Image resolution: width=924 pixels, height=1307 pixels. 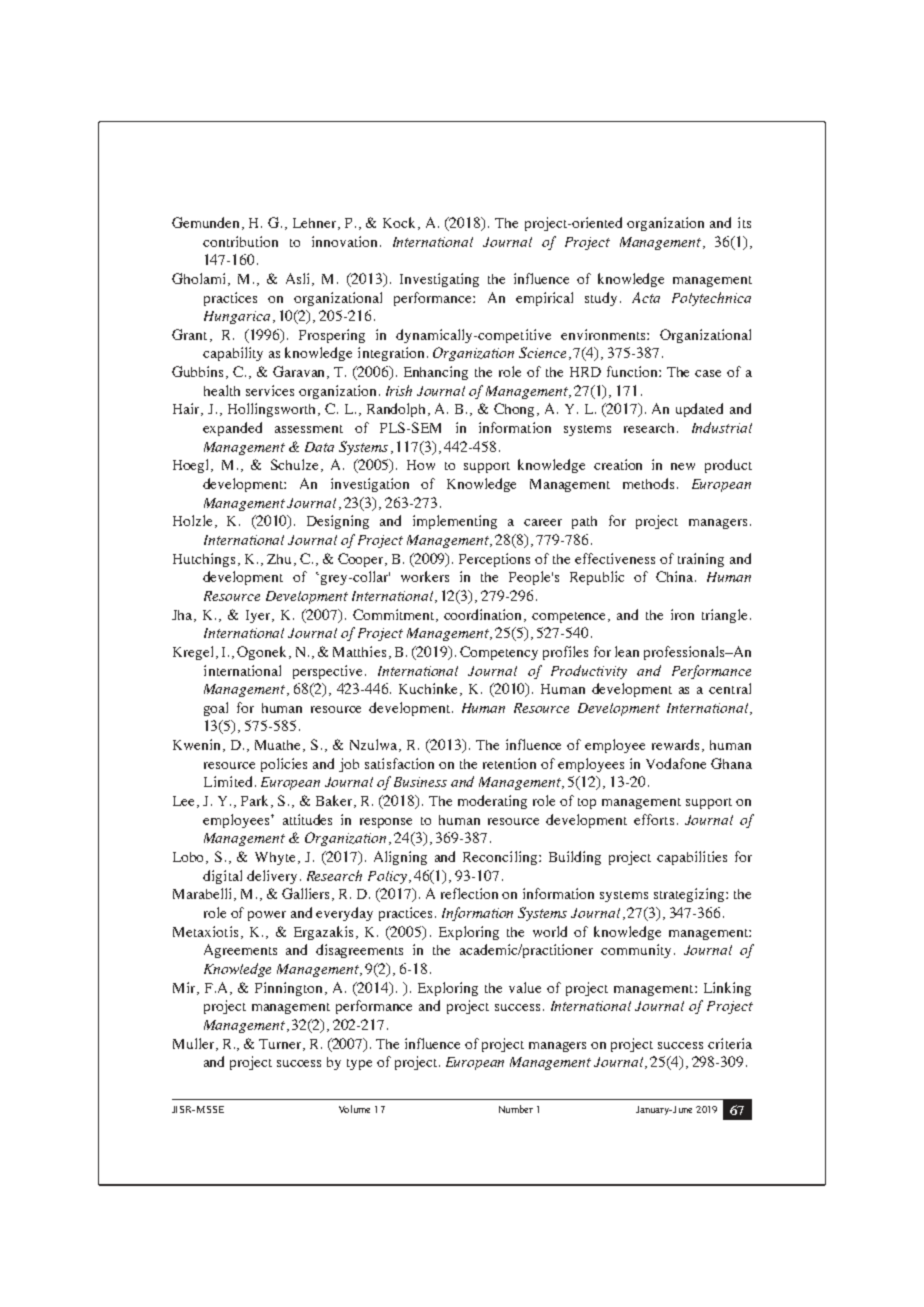 What do you see at coordinates (279, 559) in the screenshot?
I see `Zhu` at bounding box center [279, 559].
